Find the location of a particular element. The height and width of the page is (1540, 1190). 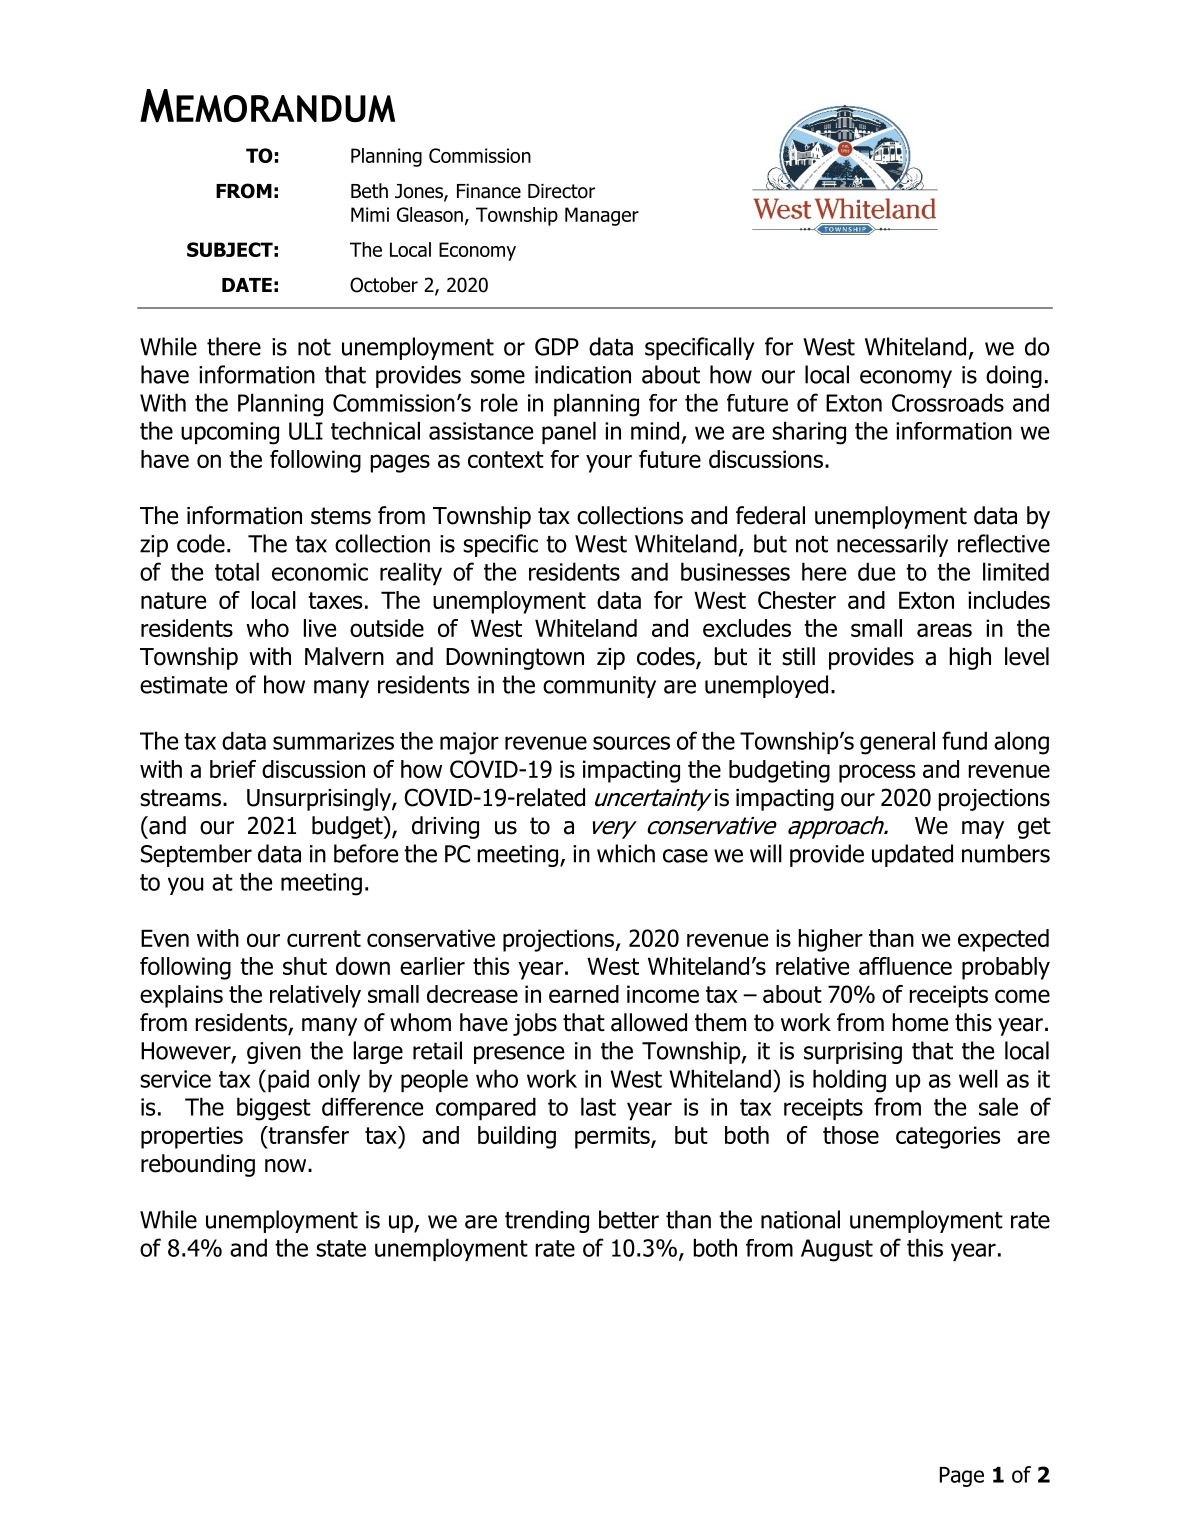

Crossroads is located at coordinates (948, 402).
